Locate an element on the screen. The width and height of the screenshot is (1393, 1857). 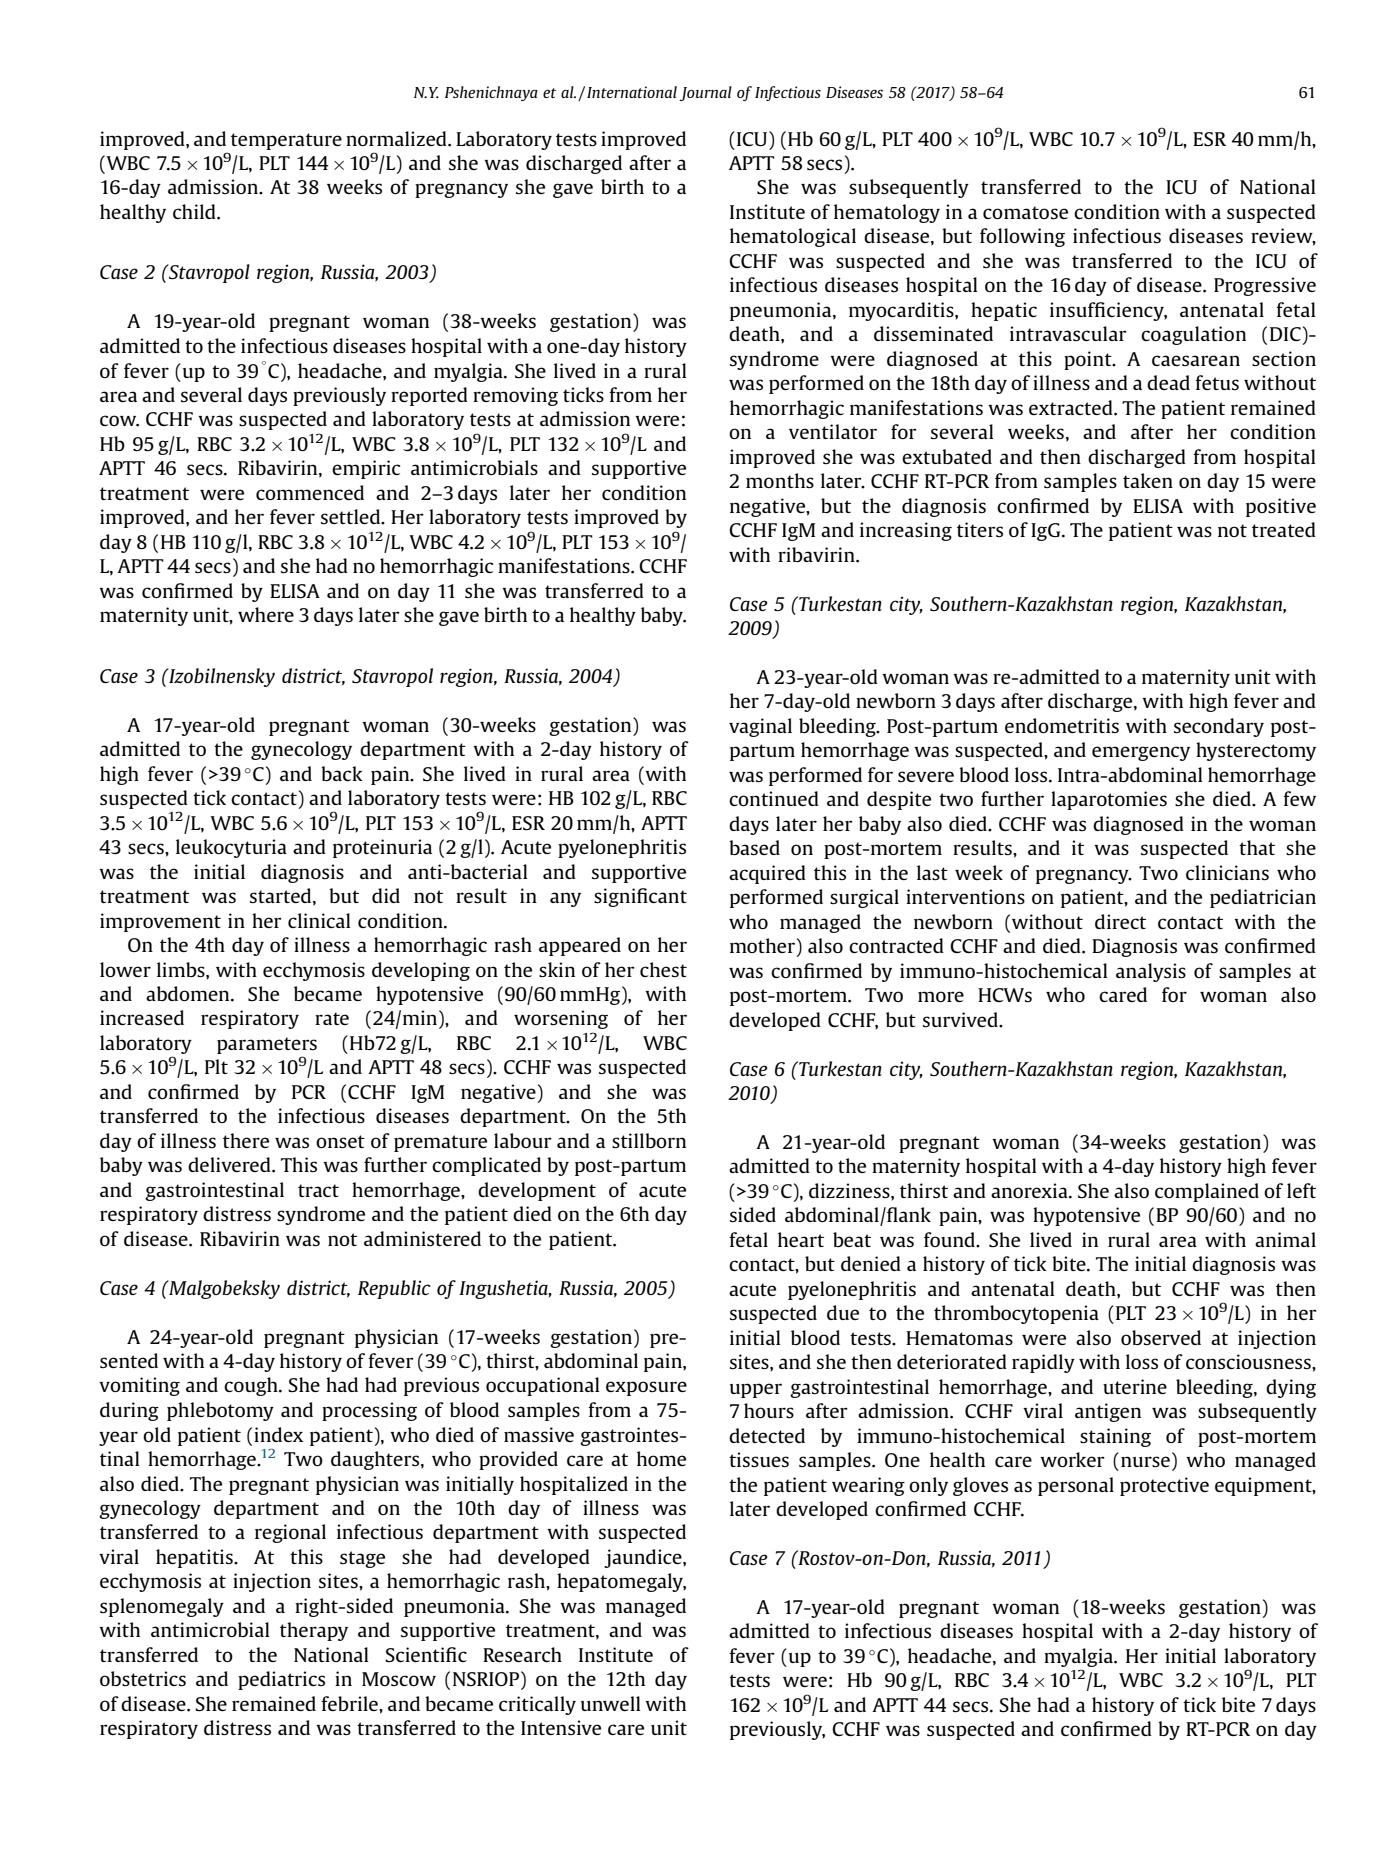
secondary is located at coordinates (1219, 727).
